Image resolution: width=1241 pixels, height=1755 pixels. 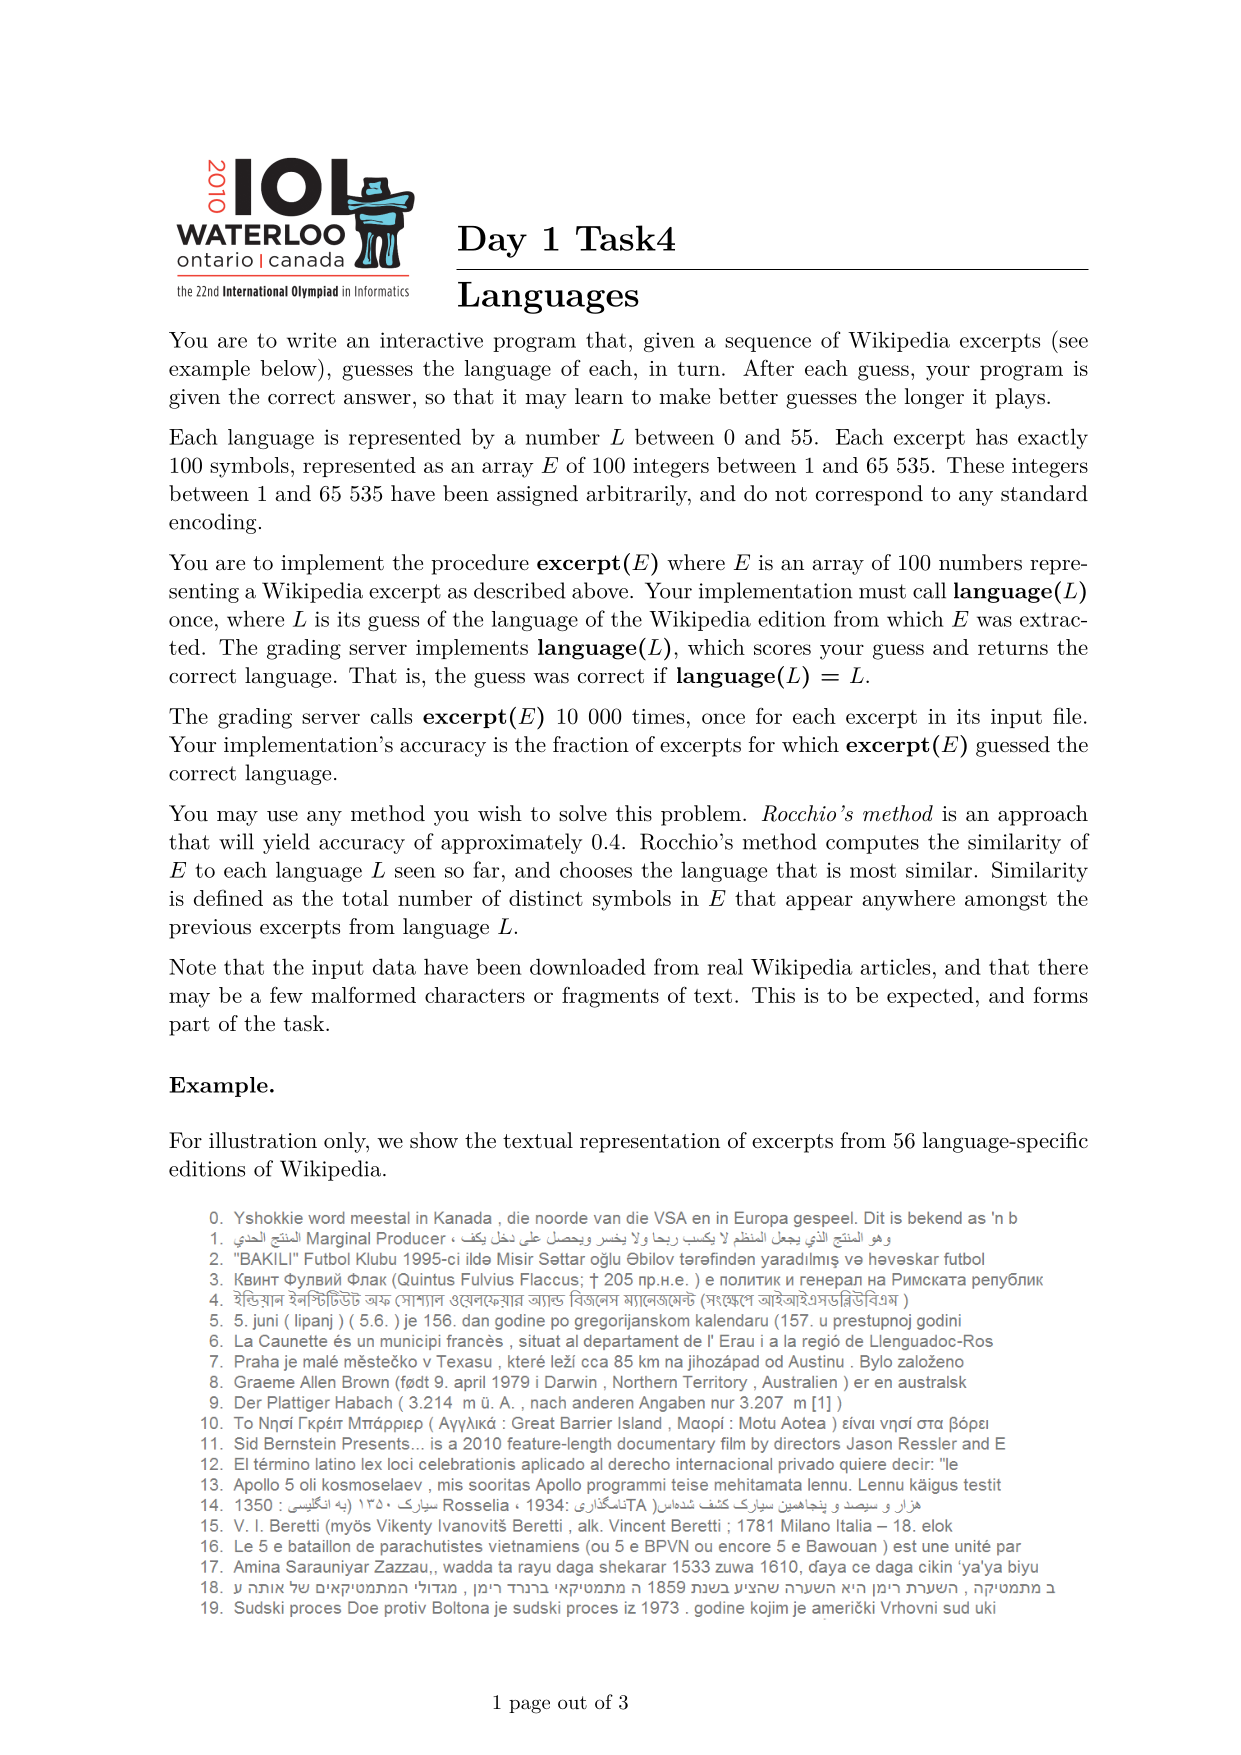 I want to click on out, so click(x=572, y=1702).
